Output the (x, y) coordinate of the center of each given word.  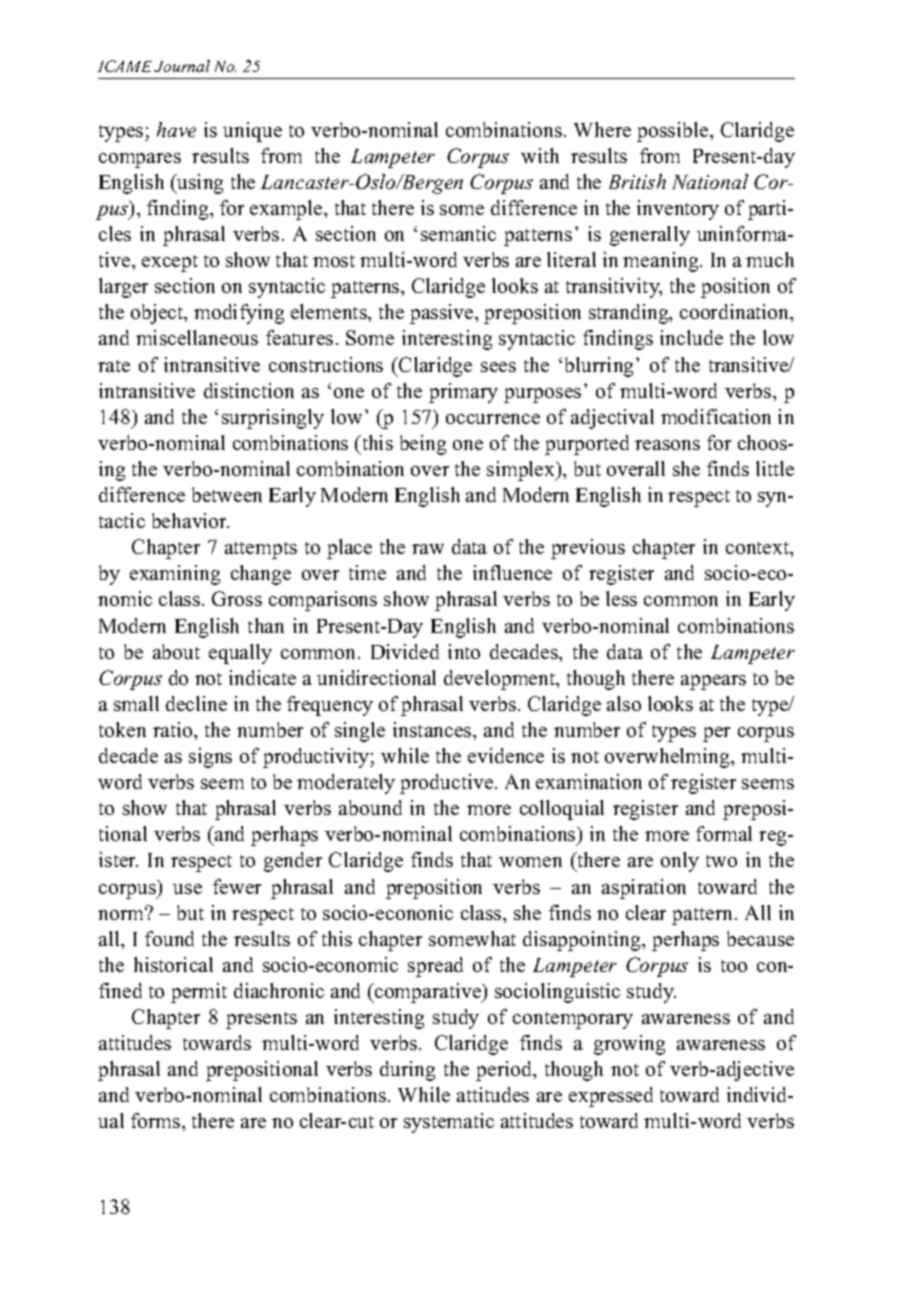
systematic (449, 1123)
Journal (182, 66)
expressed (611, 1097)
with (540, 155)
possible (674, 132)
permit (199, 993)
